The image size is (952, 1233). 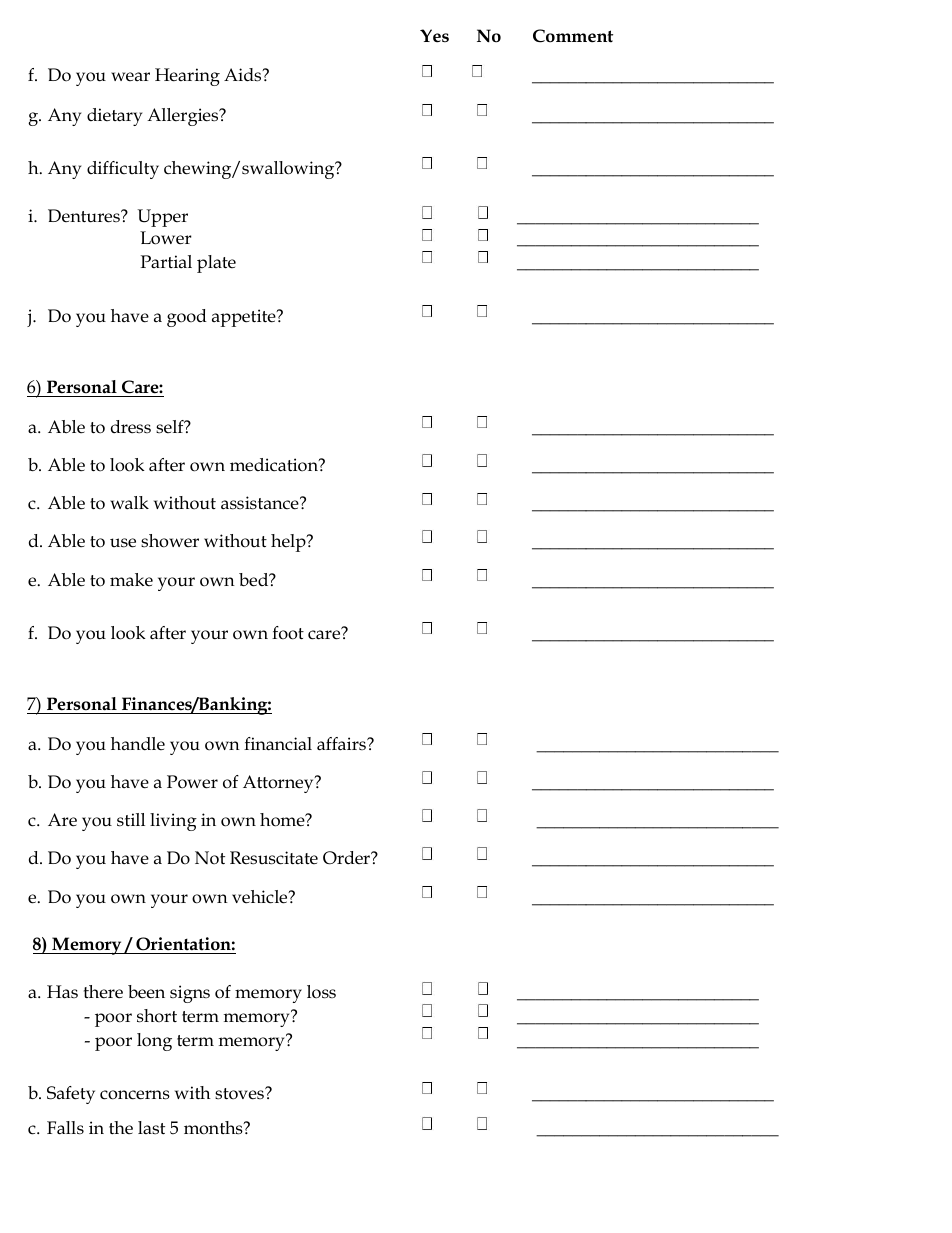 I want to click on loss, so click(x=321, y=992).
